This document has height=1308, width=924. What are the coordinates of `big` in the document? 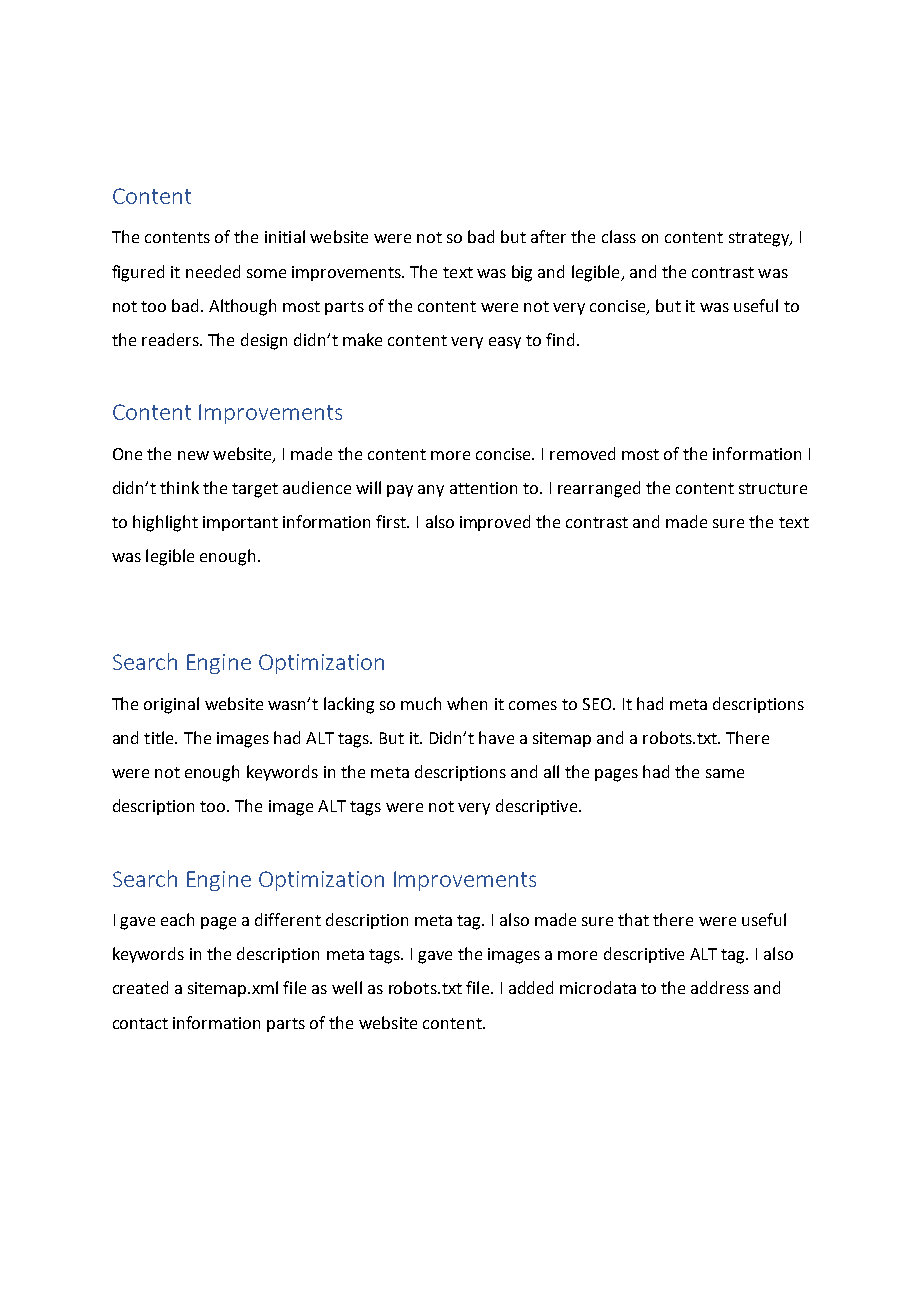 It's located at (522, 273).
